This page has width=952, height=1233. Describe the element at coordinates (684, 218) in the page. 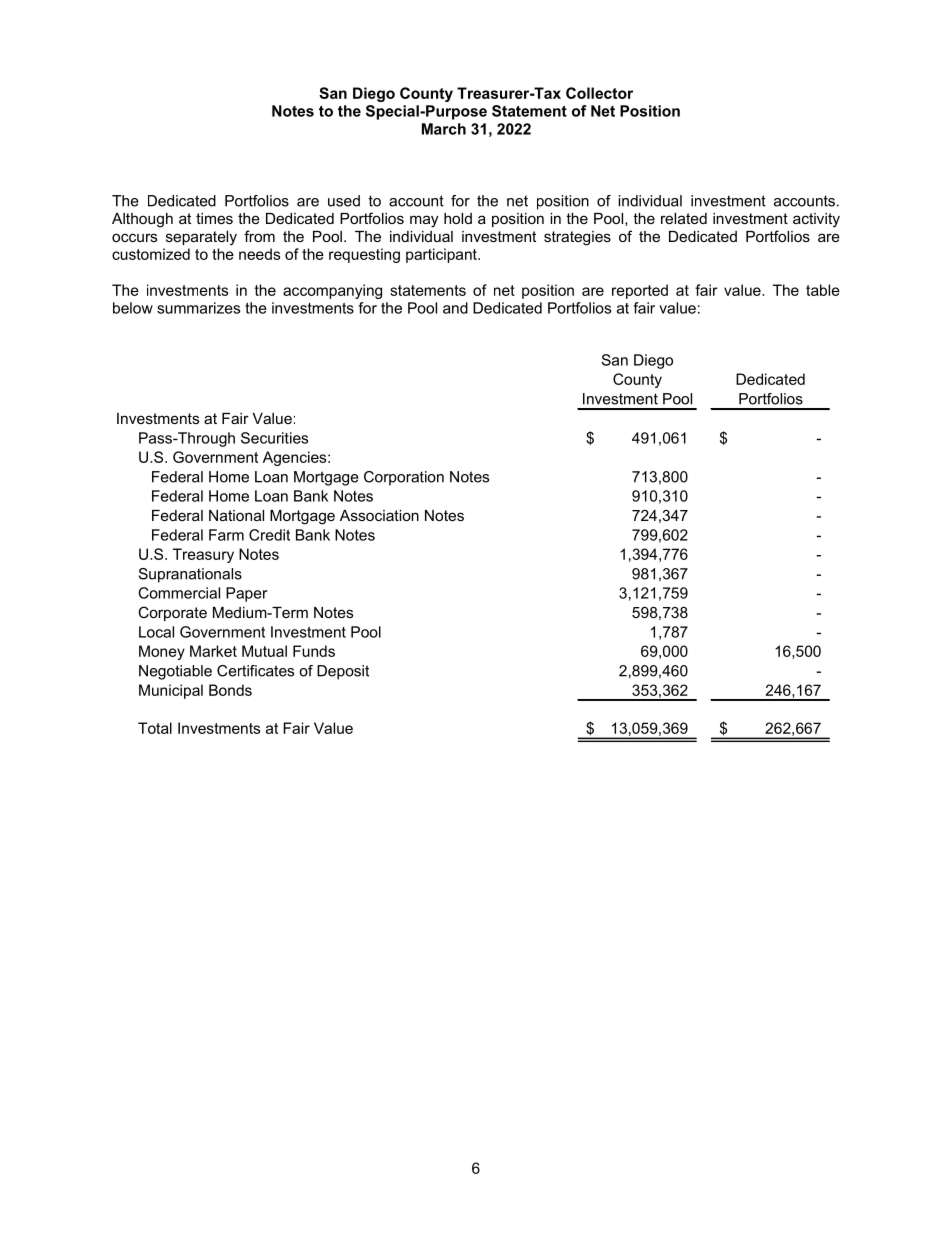

I see `related` at that location.
